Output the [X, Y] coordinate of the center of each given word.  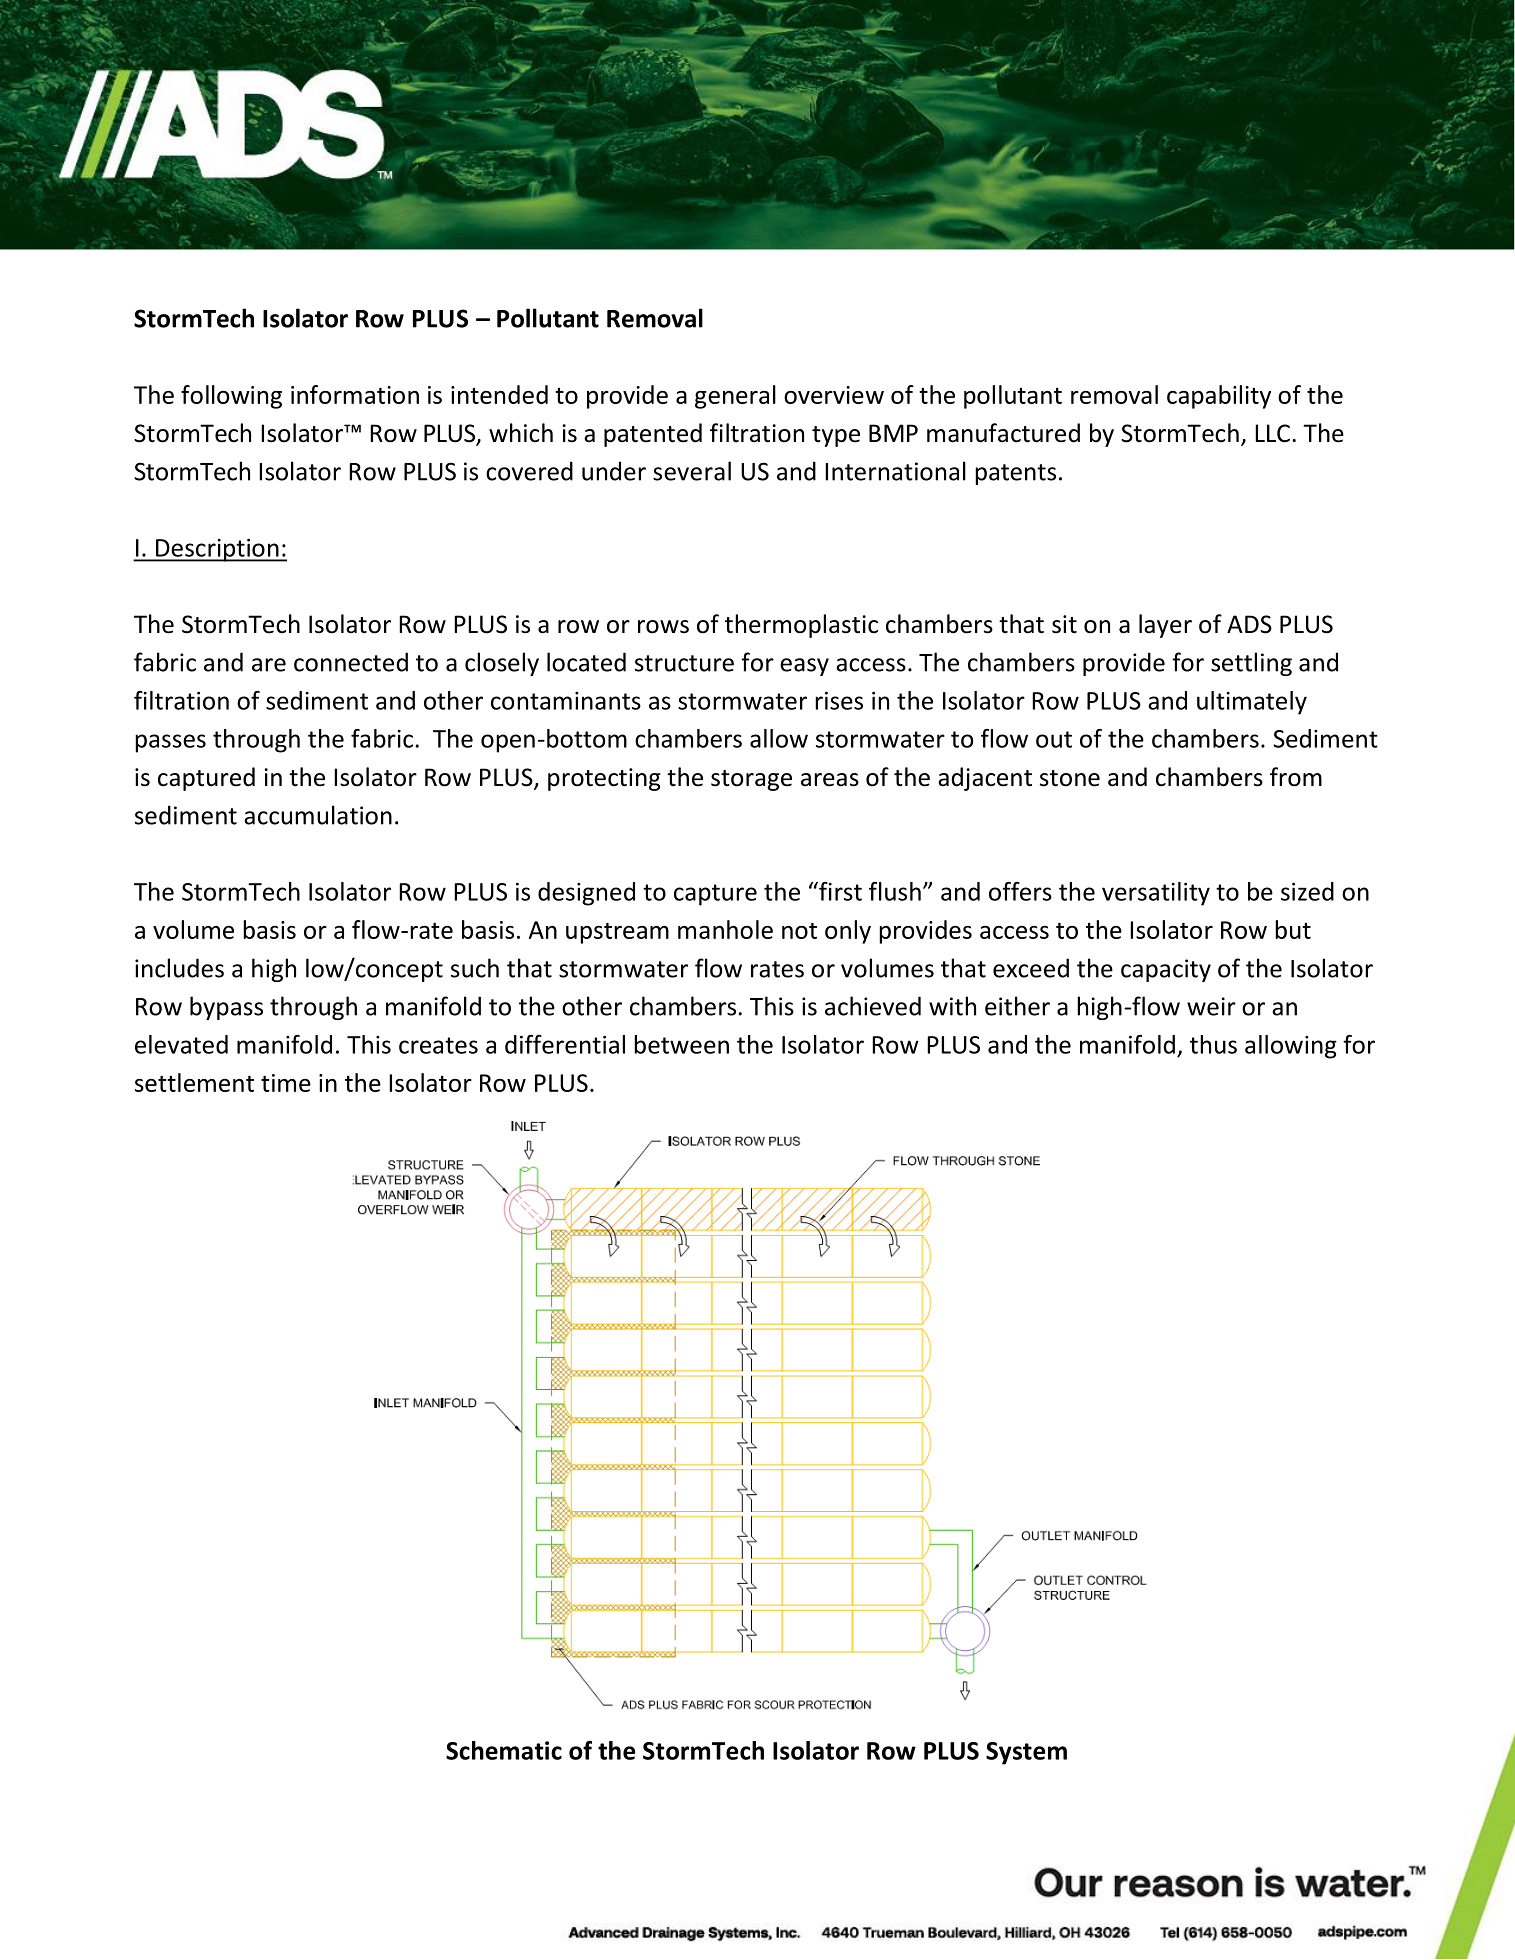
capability [1219, 397]
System [1026, 1753]
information [355, 394]
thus [1213, 1044]
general [735, 397]
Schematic [504, 1750]
